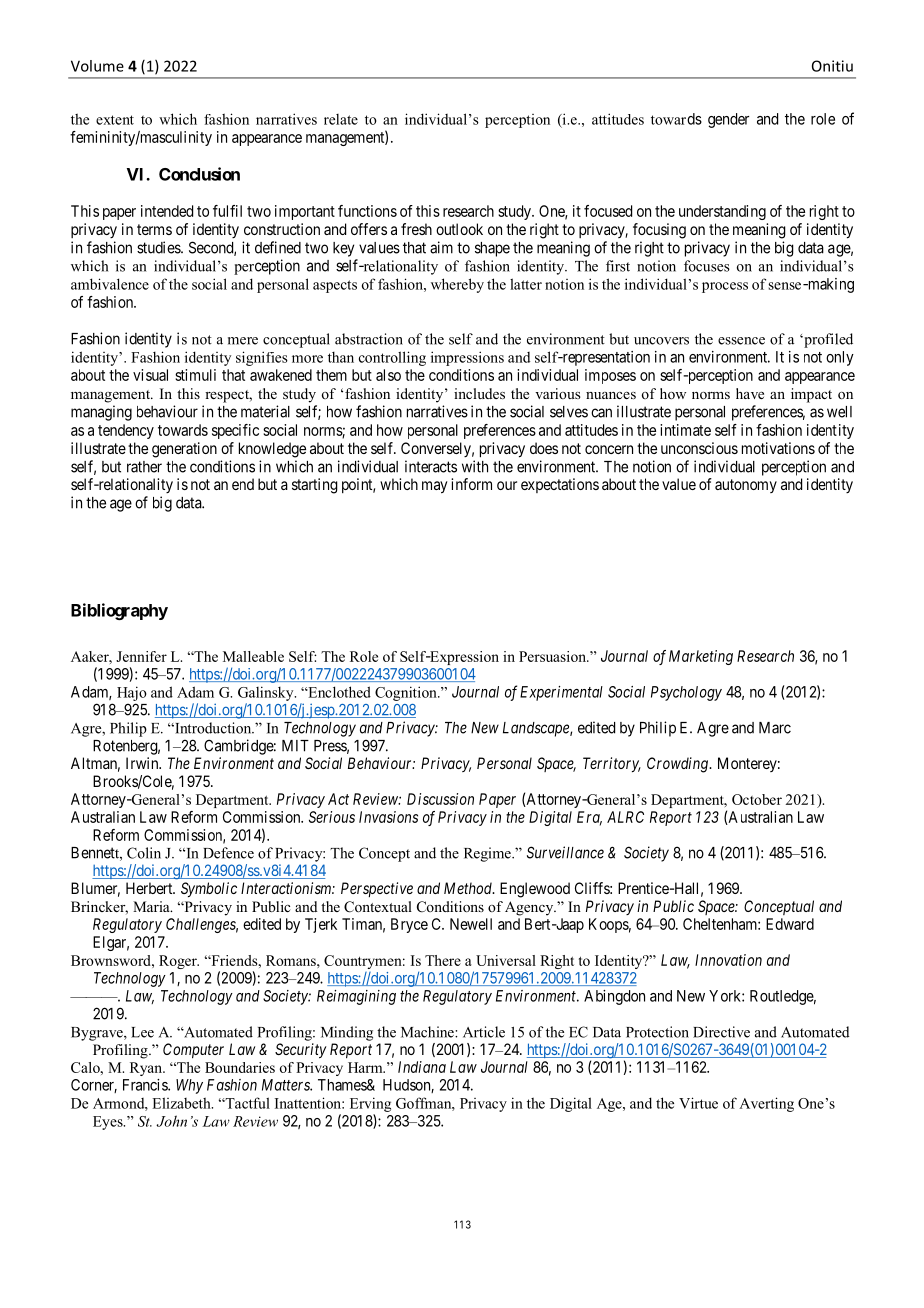 This image has height=1308, width=924. Describe the element at coordinates (189, 1086) in the image. I see `Why` at that location.
